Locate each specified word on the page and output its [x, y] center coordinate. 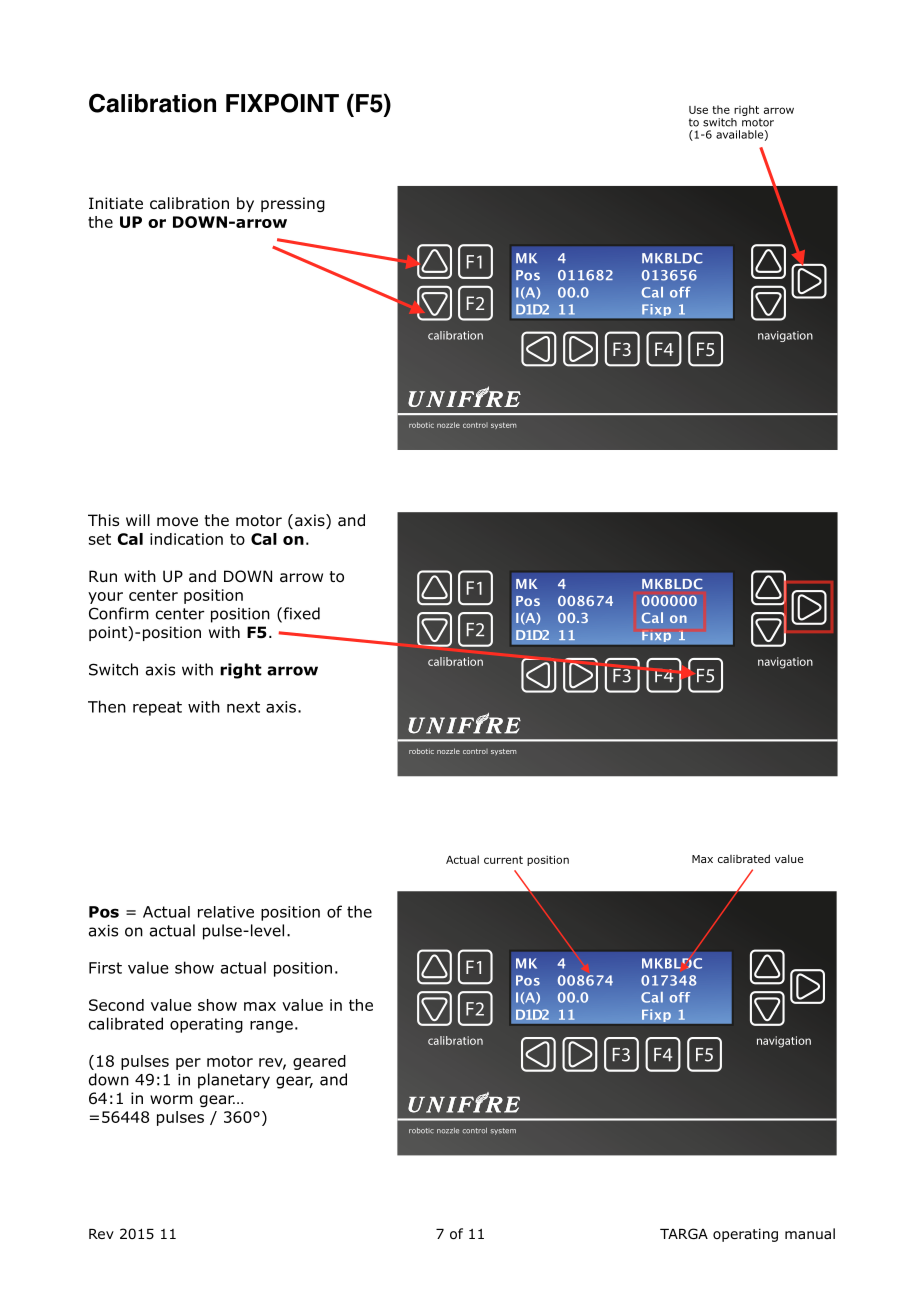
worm [171, 1100]
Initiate [116, 203]
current [503, 860]
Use [698, 110]
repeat [157, 708]
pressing [293, 204]
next [243, 707]
